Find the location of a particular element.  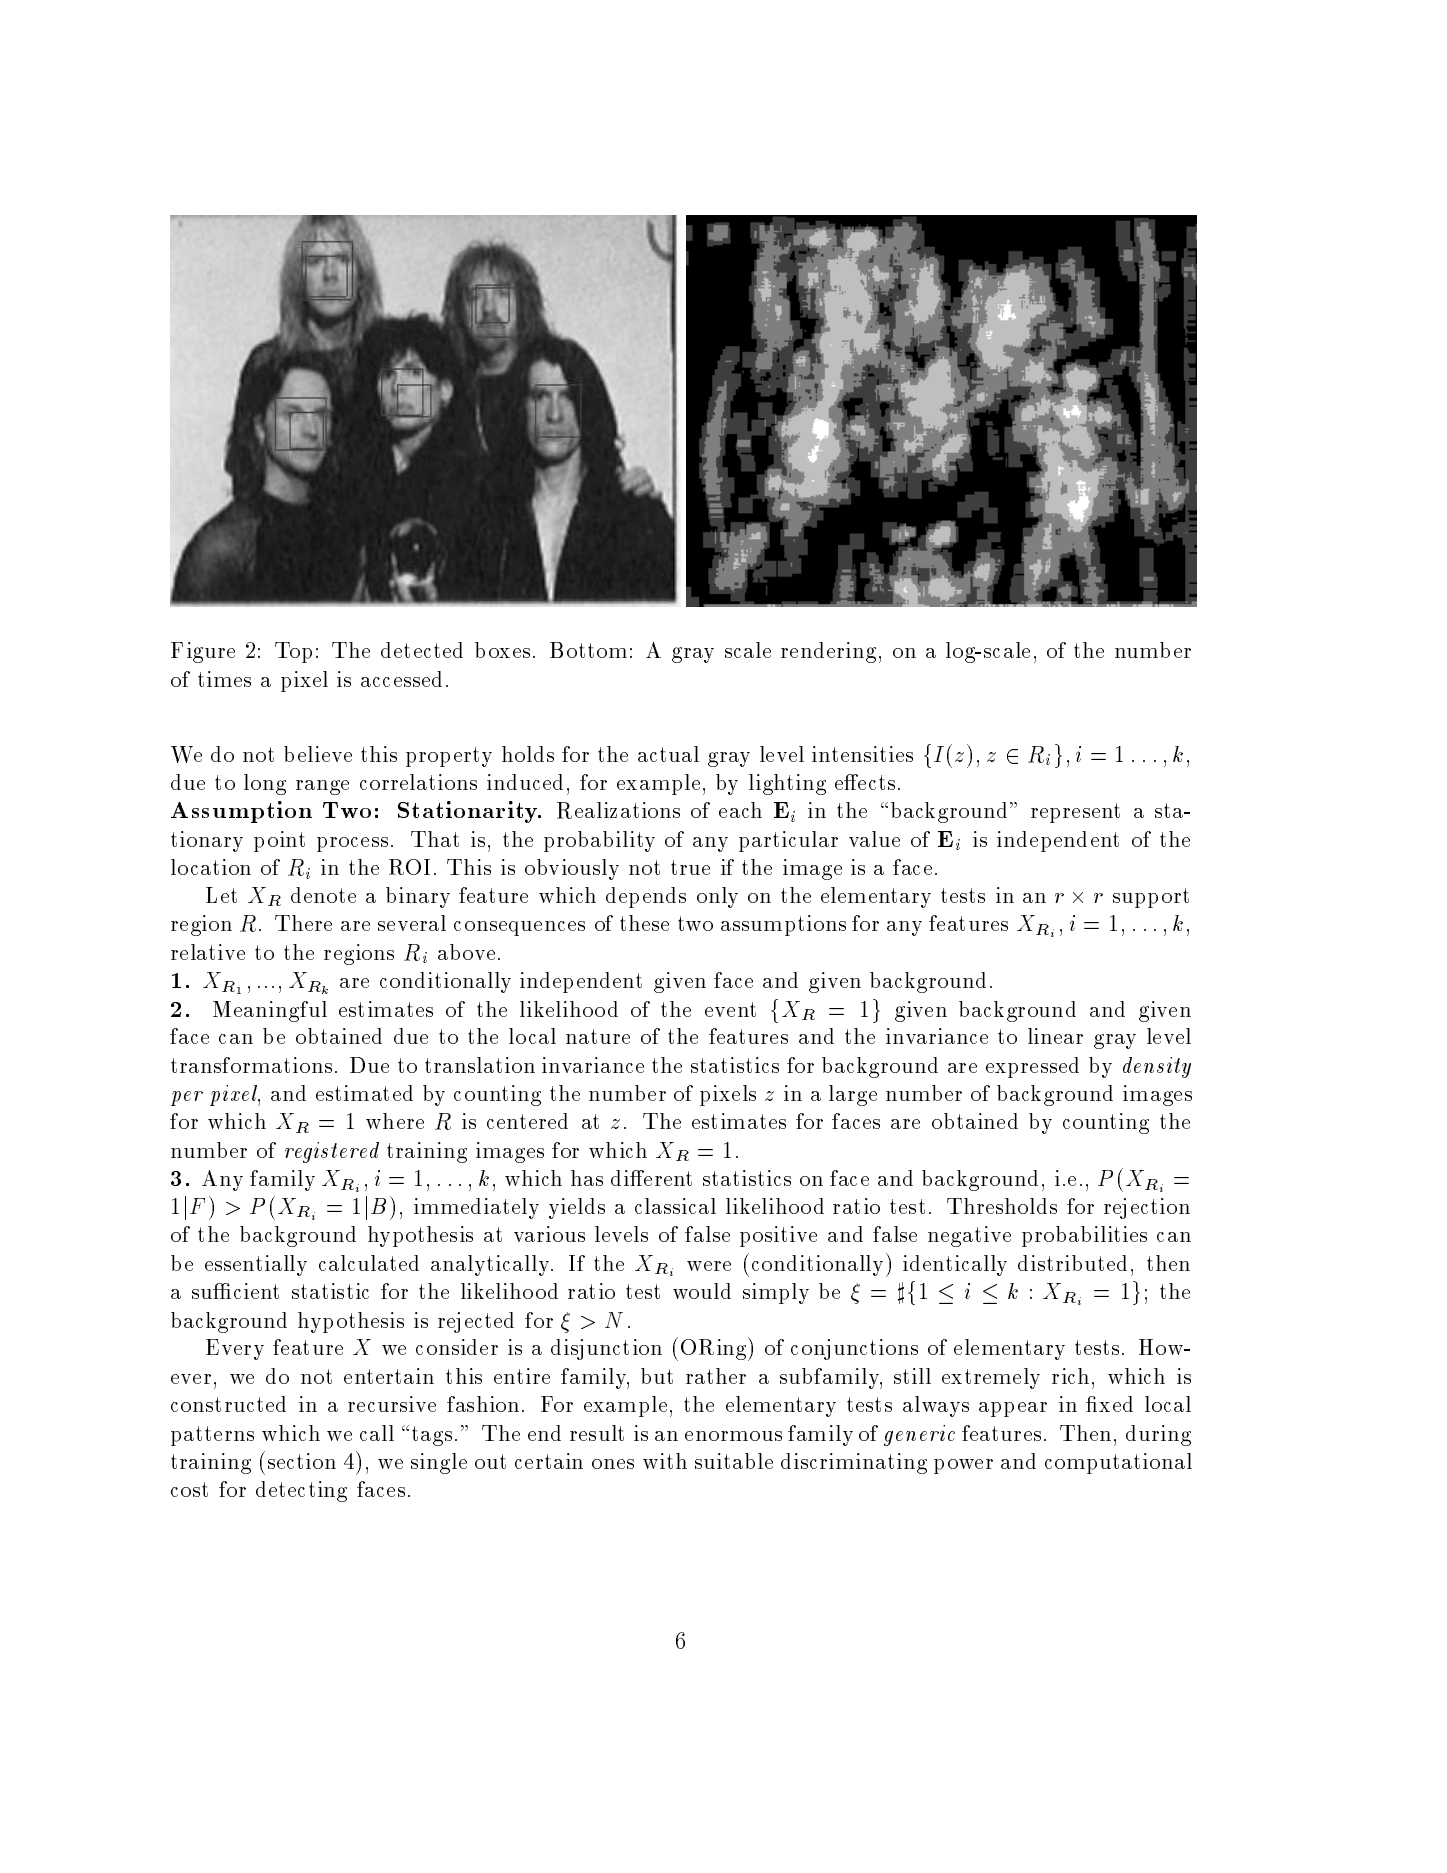

process is located at coordinates (352, 844).
